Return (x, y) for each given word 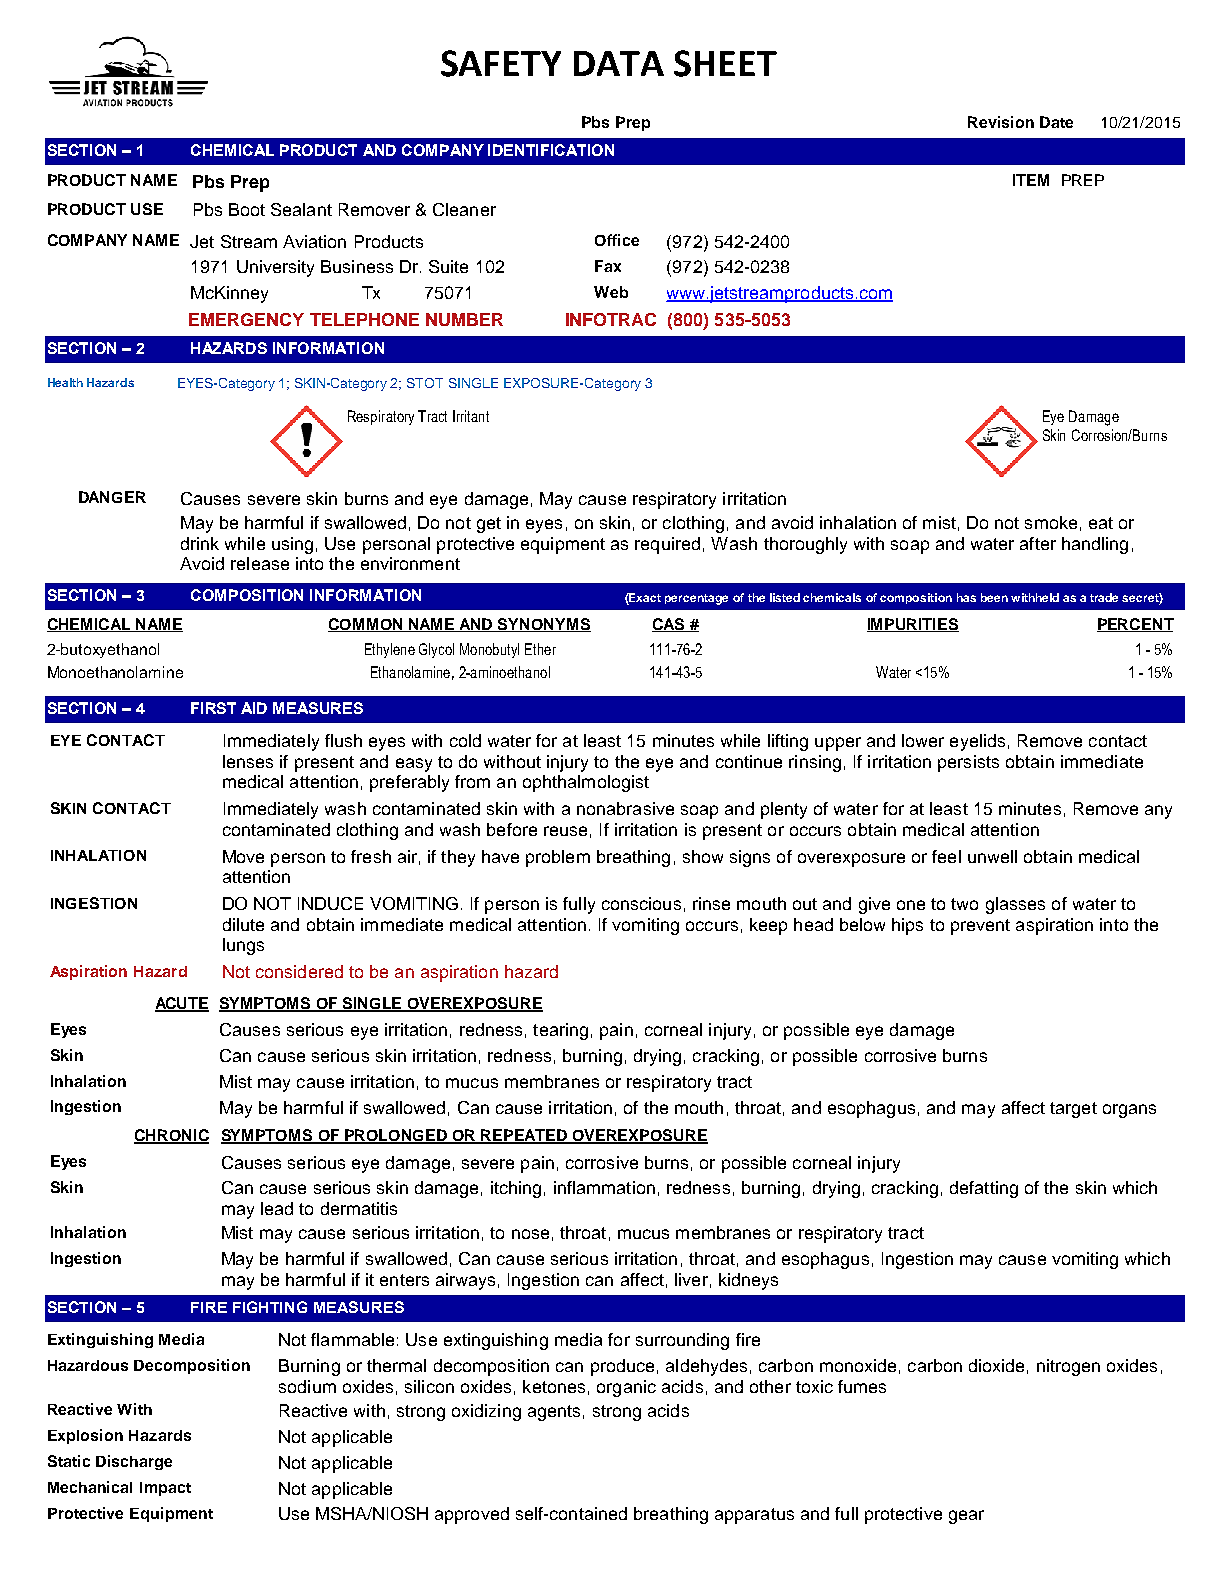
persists (968, 763)
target (1073, 1110)
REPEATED (525, 1136)
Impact (165, 1489)
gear (966, 1517)
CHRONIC (171, 1136)
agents (554, 1413)
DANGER (112, 497)
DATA (619, 63)
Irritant (471, 416)
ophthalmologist (586, 783)
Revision (1001, 122)
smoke (1051, 522)
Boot (247, 209)
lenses (248, 761)
